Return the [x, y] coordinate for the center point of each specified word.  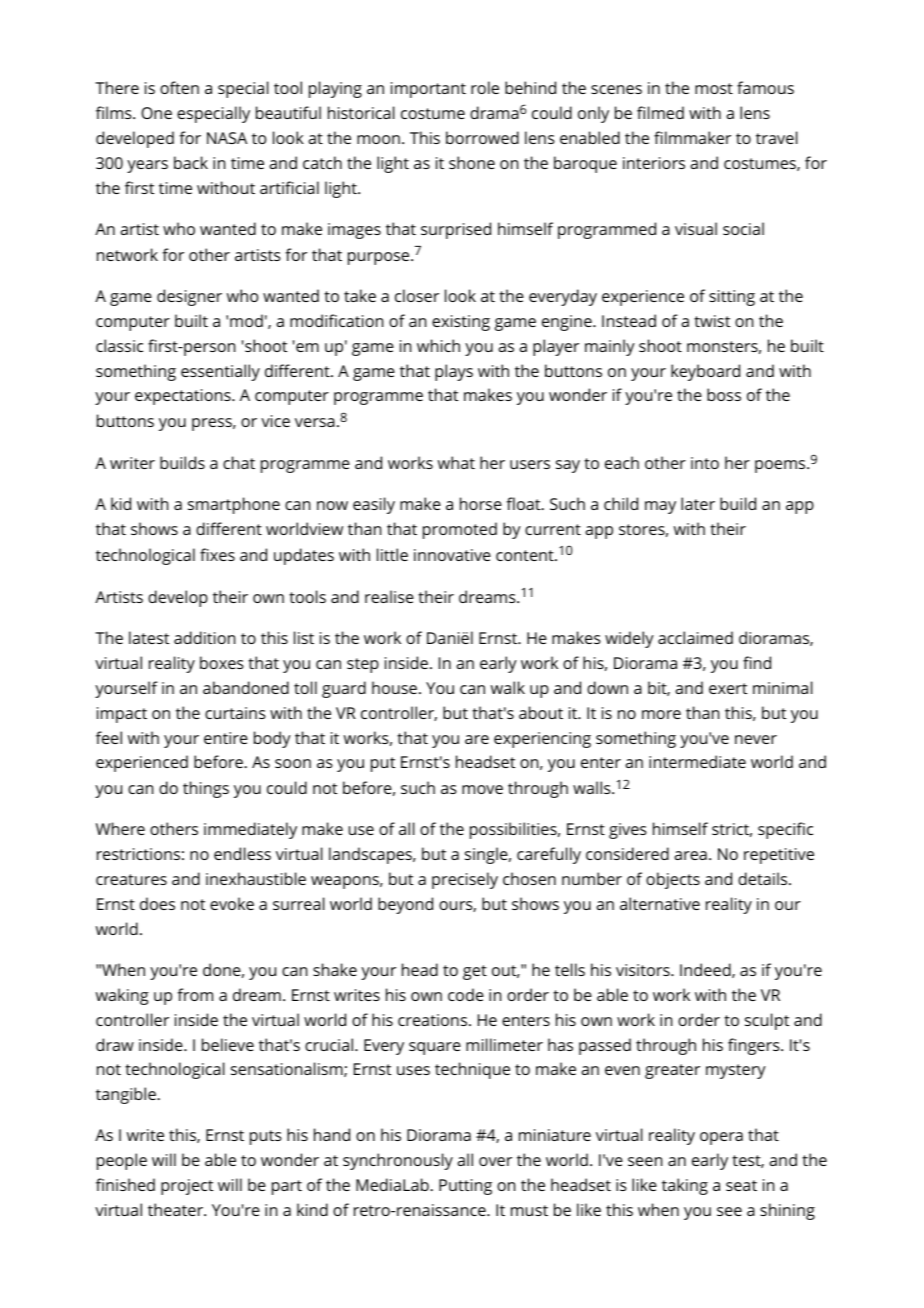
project [187, 1187]
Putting [465, 1187]
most [714, 88]
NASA [227, 138]
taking [685, 1186]
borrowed [482, 137]
